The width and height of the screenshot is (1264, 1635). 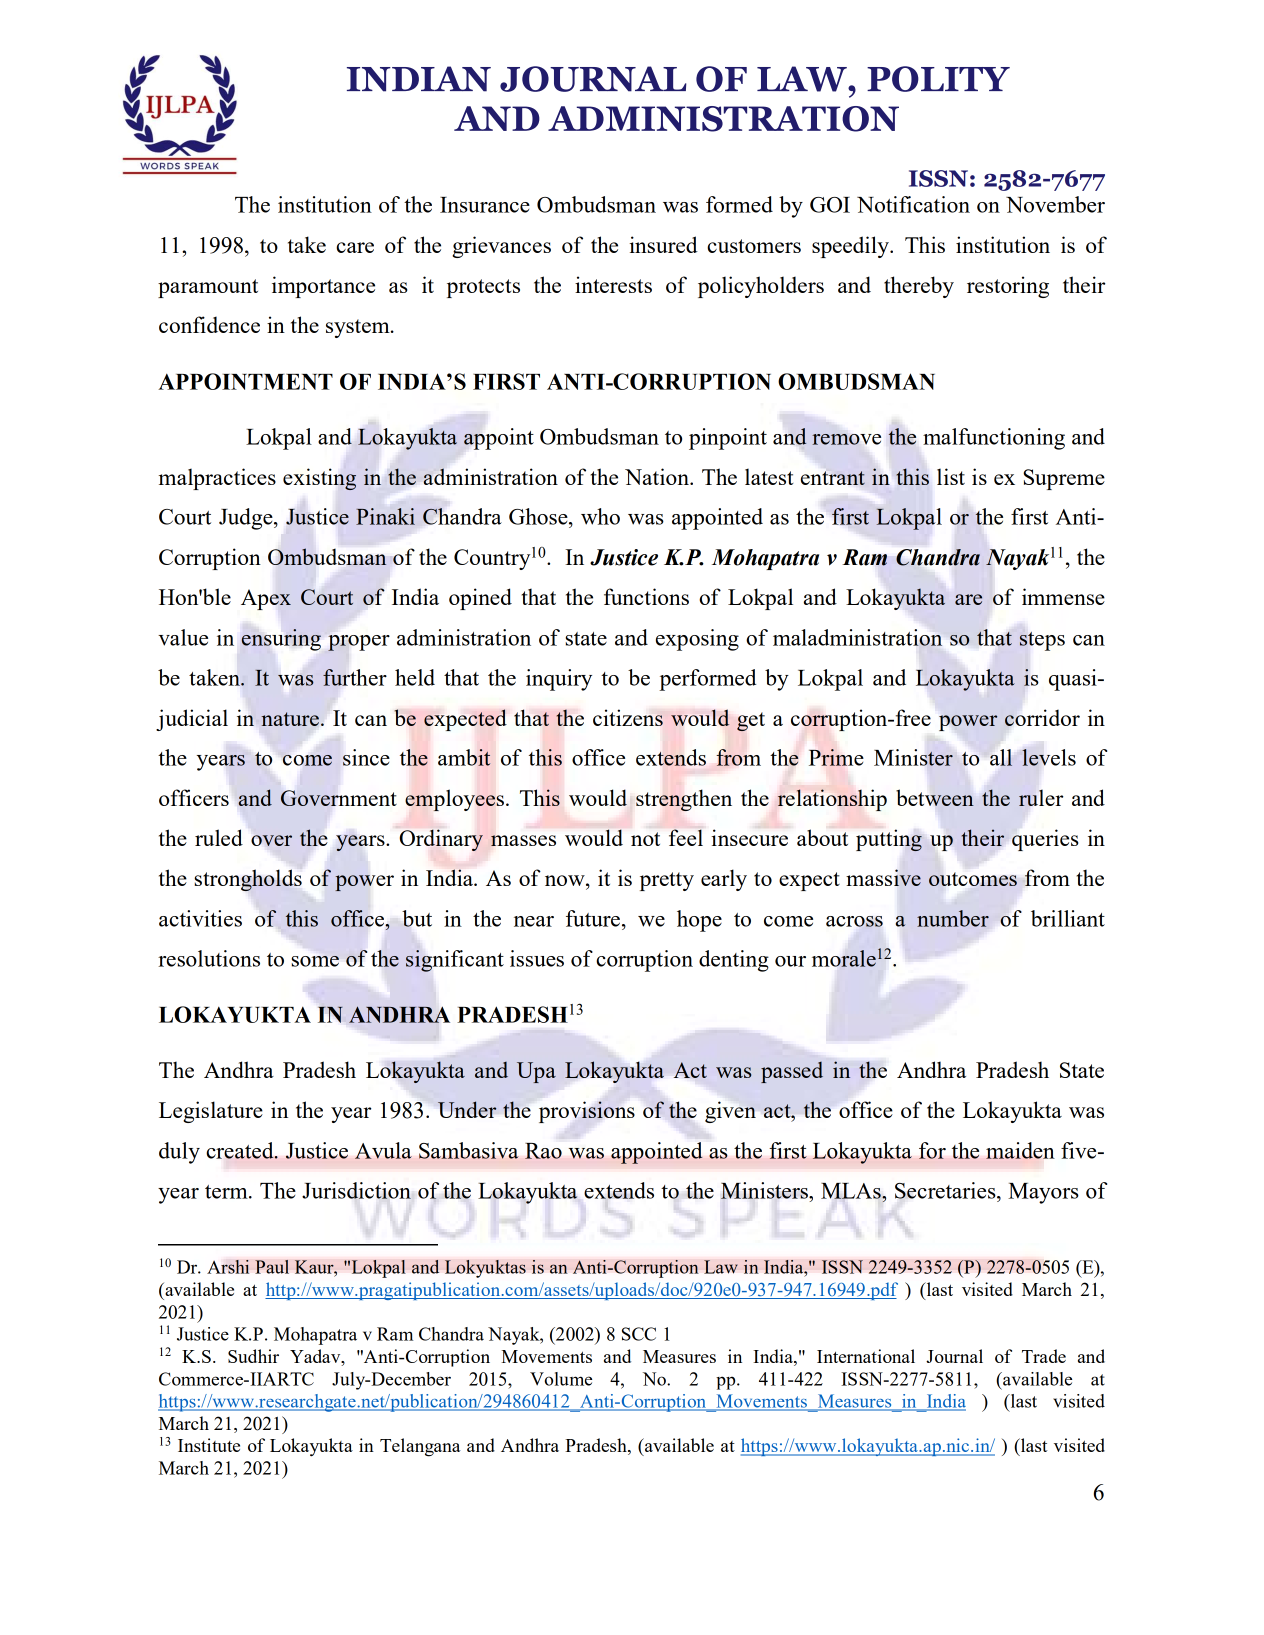 I want to click on POLITY, so click(x=938, y=79).
